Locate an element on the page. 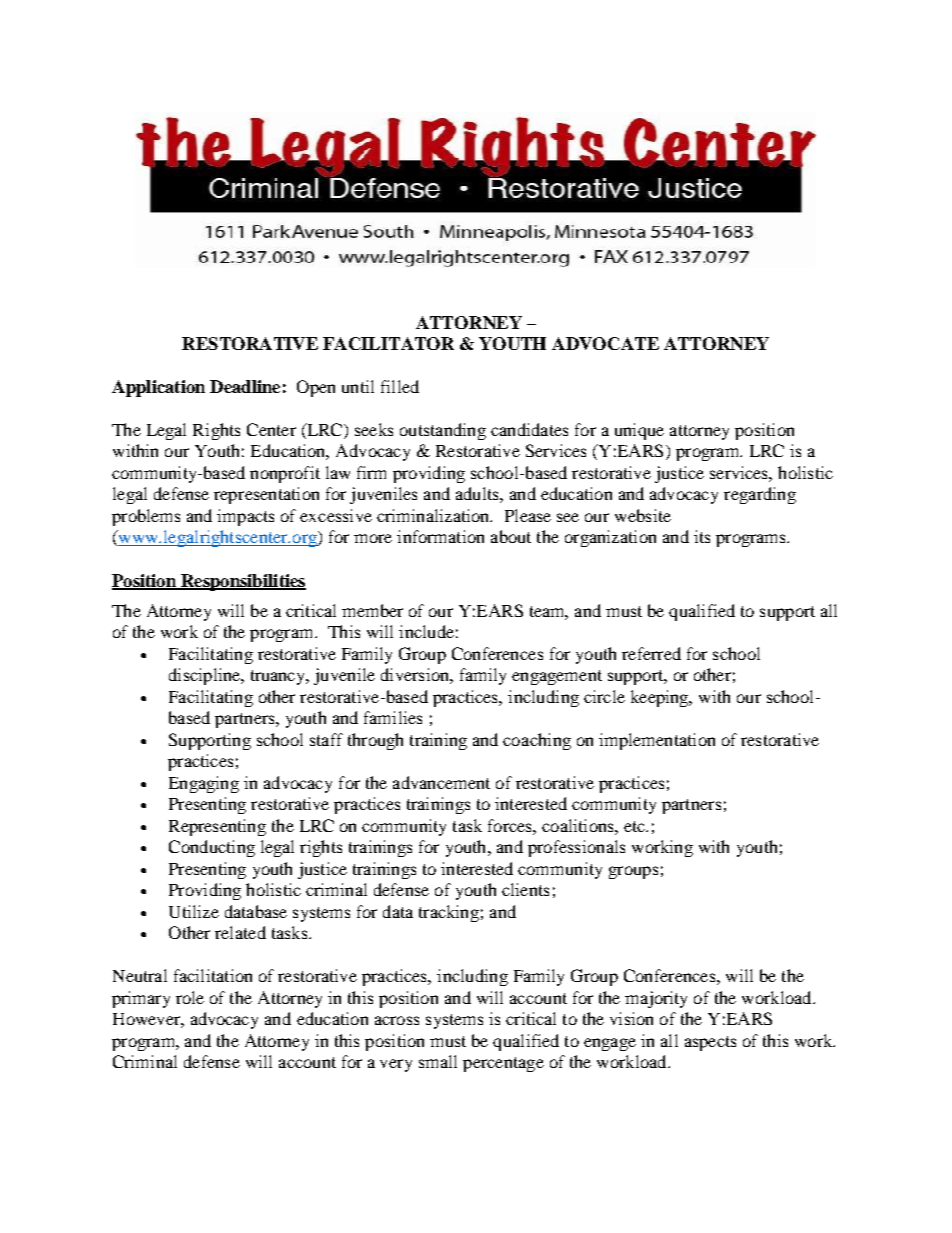 The height and width of the image is (1233, 952). tracking is located at coordinates (449, 913).
